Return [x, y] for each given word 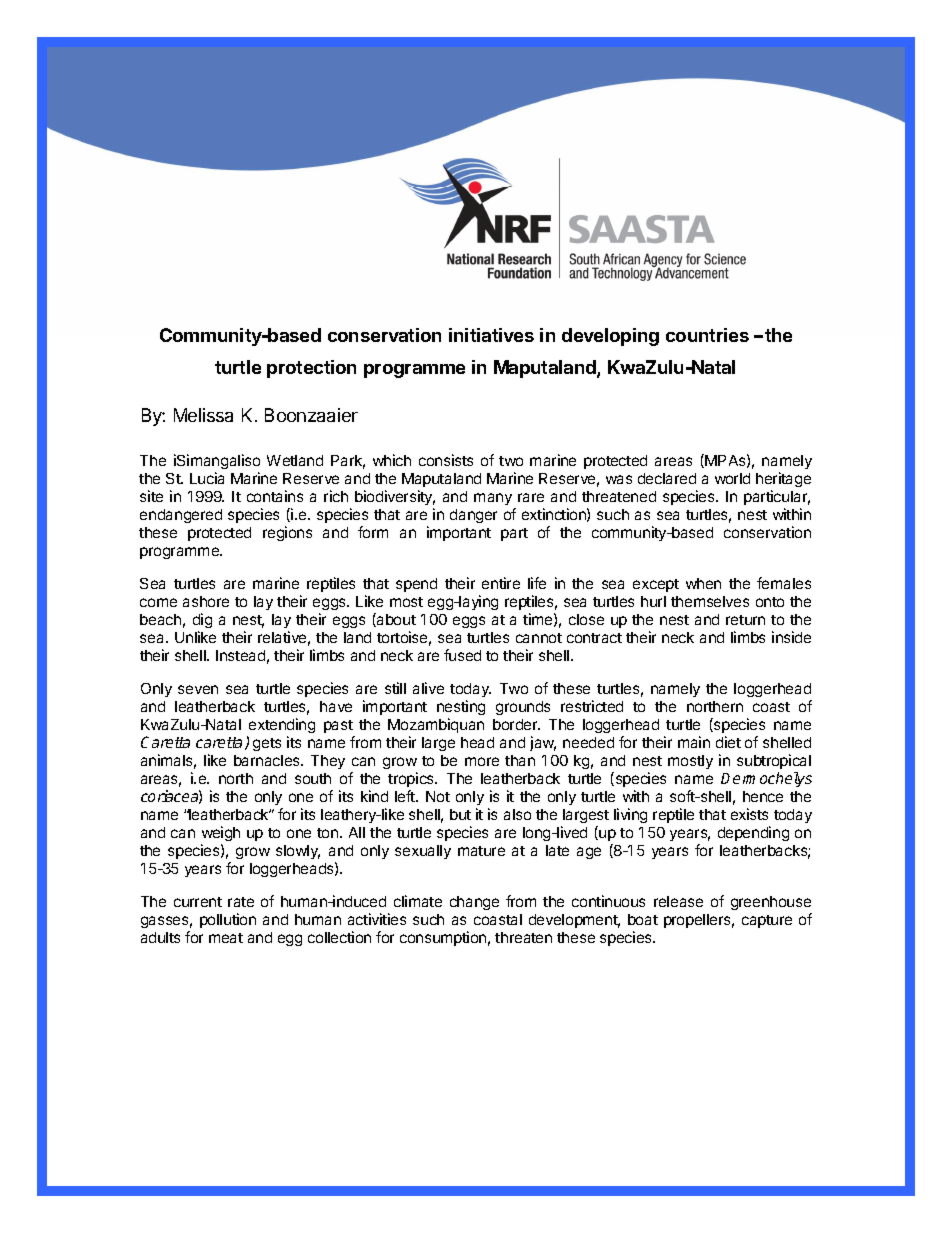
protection [311, 369]
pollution [228, 920]
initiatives [491, 335]
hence [763, 796]
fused [462, 655]
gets [267, 744]
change [474, 903]
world [732, 478]
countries [707, 335]
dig [202, 622]
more [482, 761]
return [745, 620]
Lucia [207, 478]
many [493, 499]
